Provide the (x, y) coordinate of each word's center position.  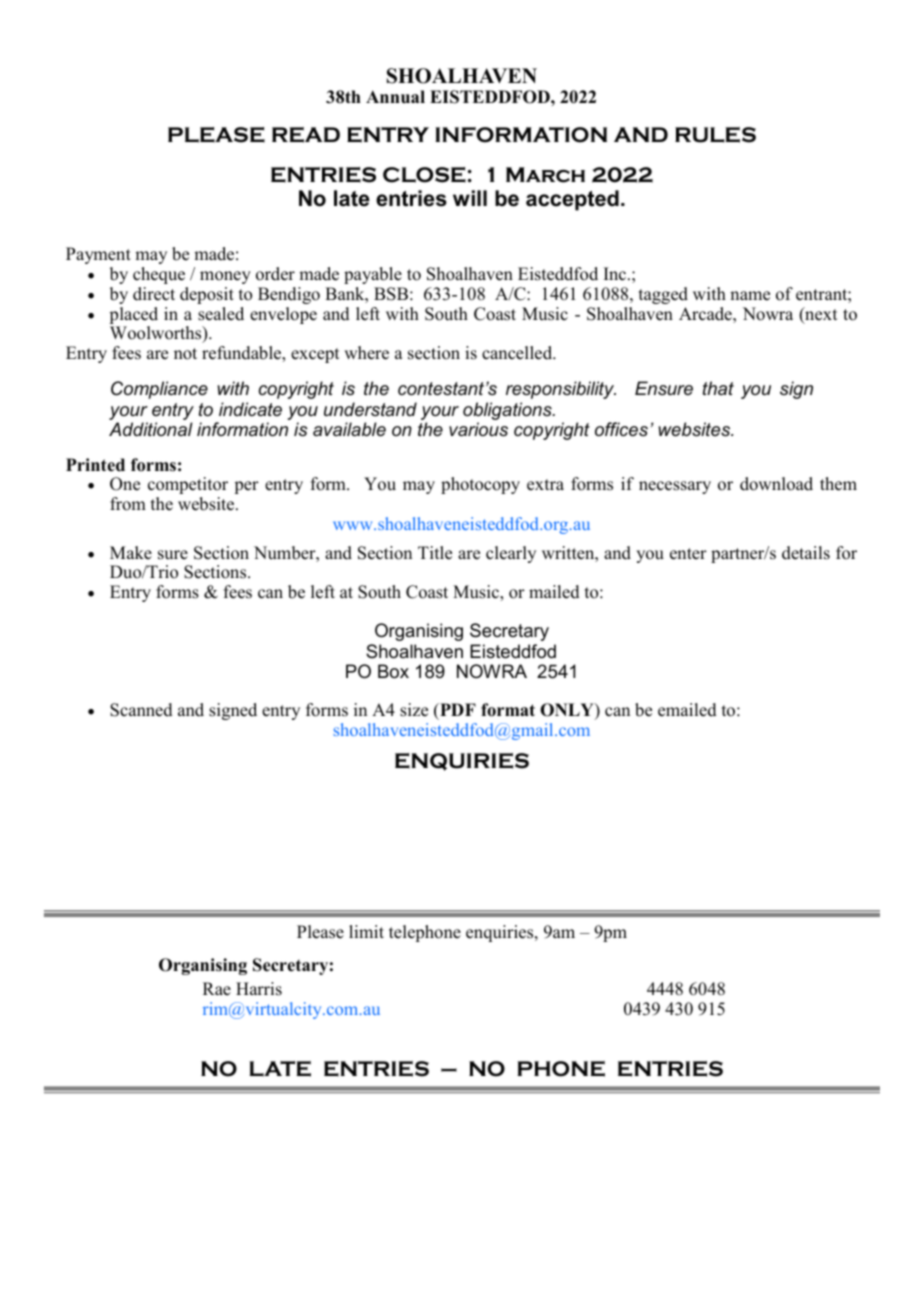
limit (366, 931)
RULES (715, 135)
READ (306, 135)
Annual (395, 96)
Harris (259, 989)
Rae (217, 989)
